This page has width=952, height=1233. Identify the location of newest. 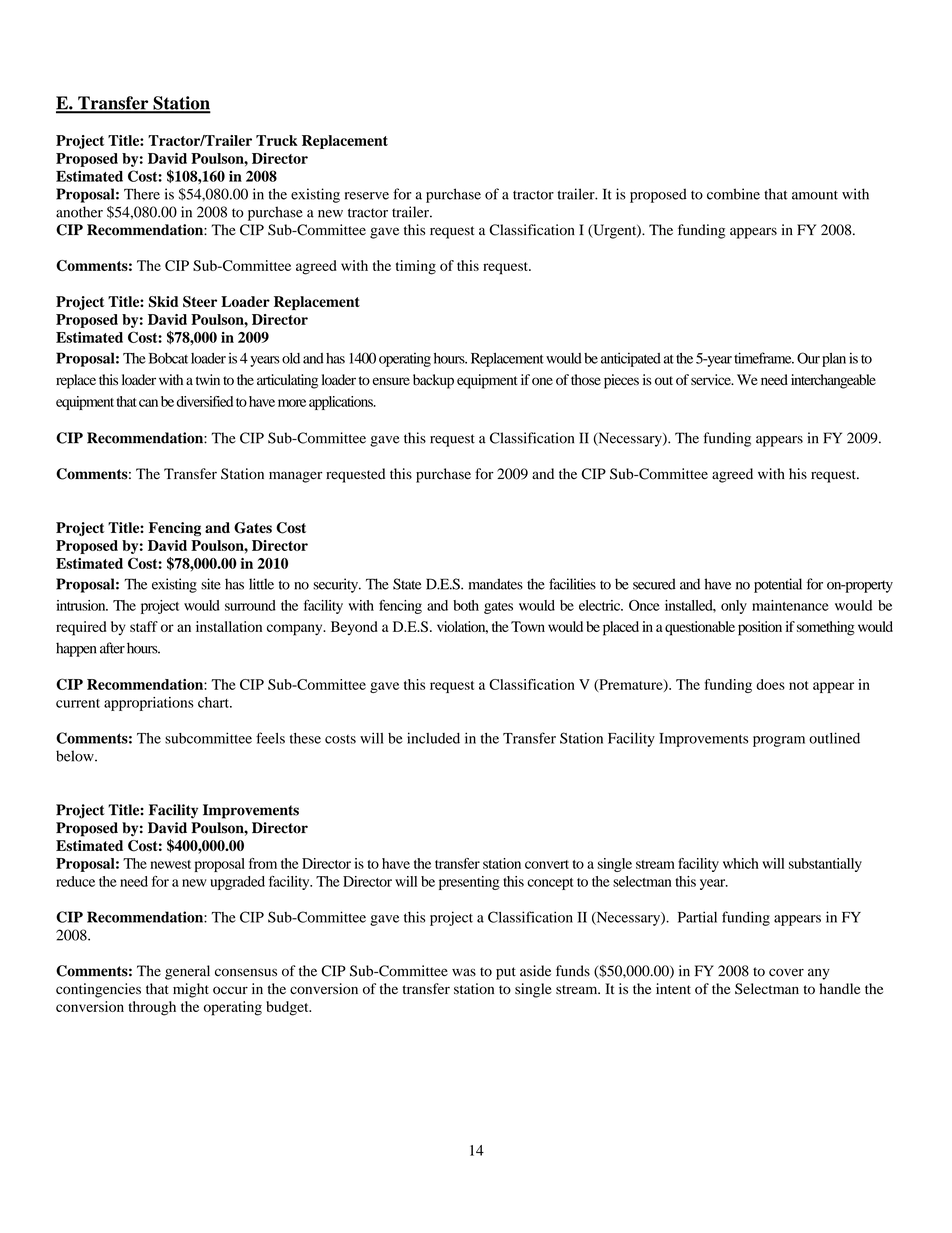
(170, 864).
